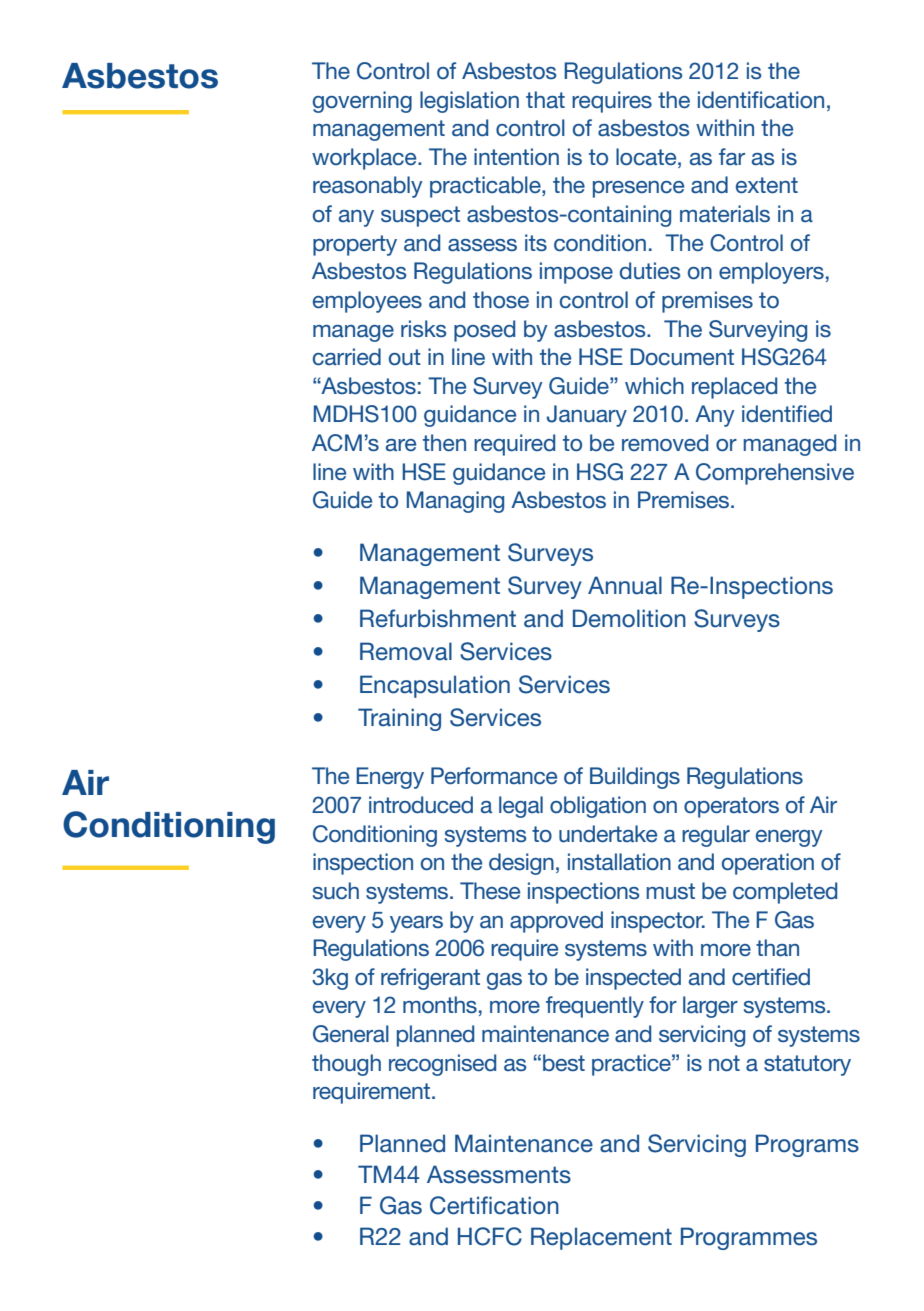  I want to click on that, so click(545, 99).
